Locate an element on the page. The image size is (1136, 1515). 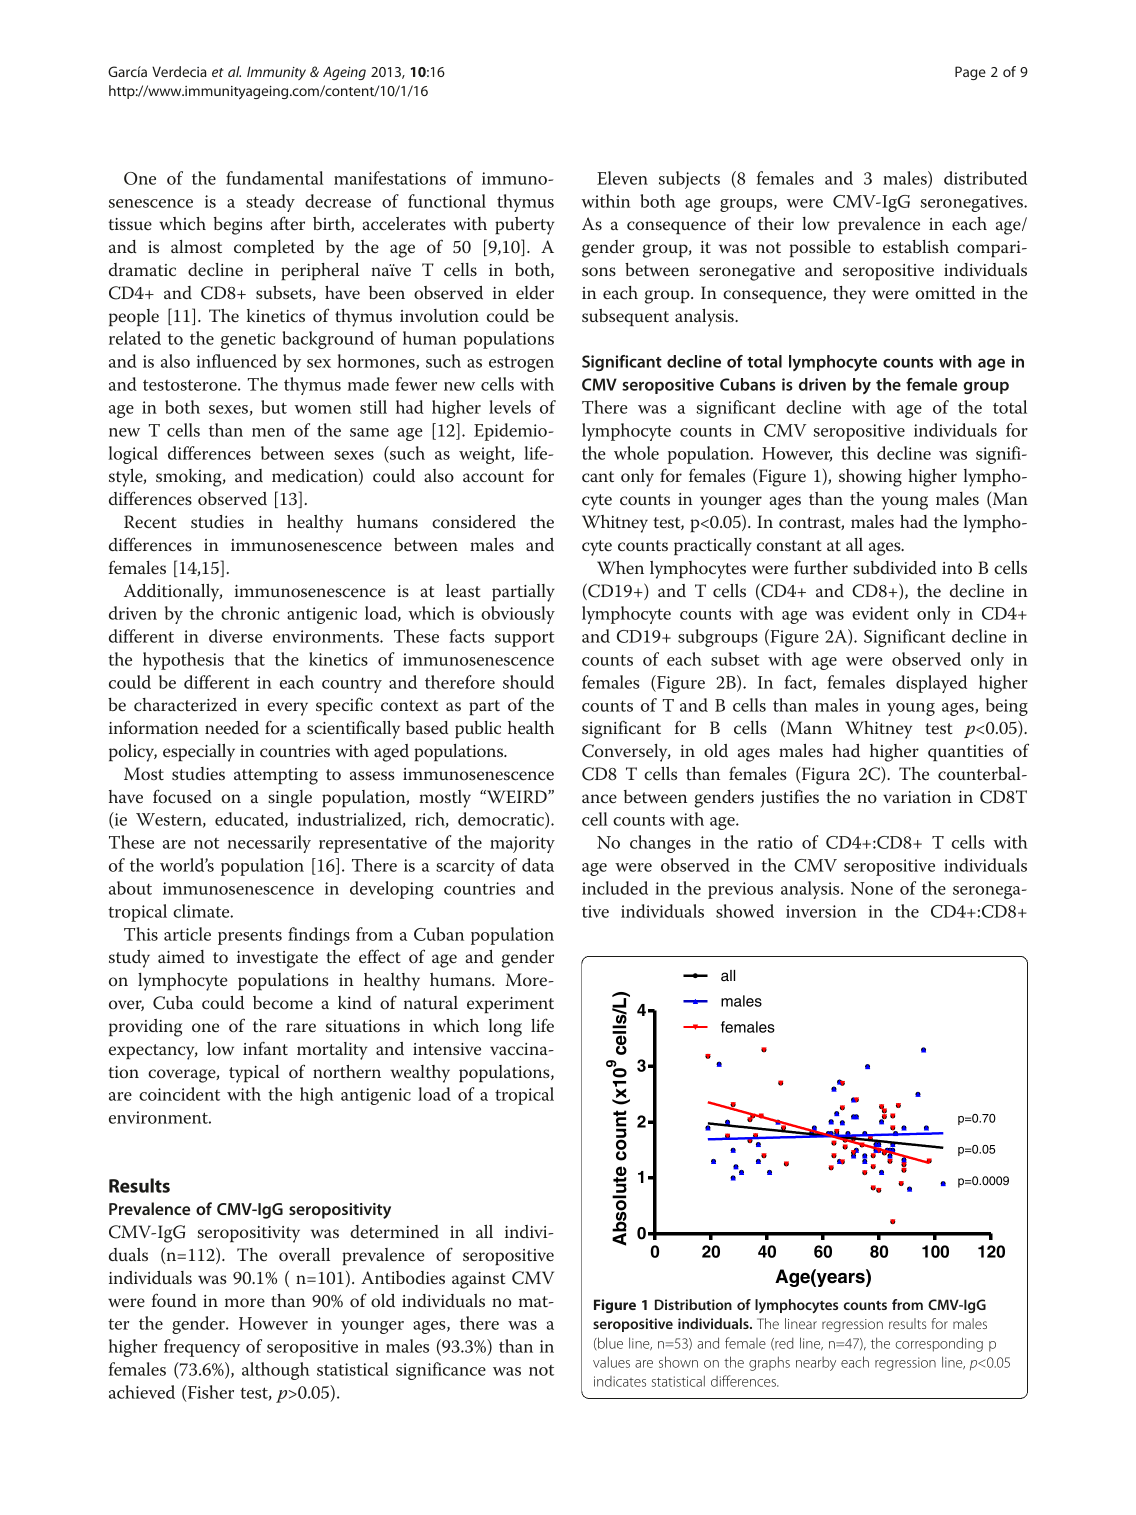
frequency is located at coordinates (202, 1348).
